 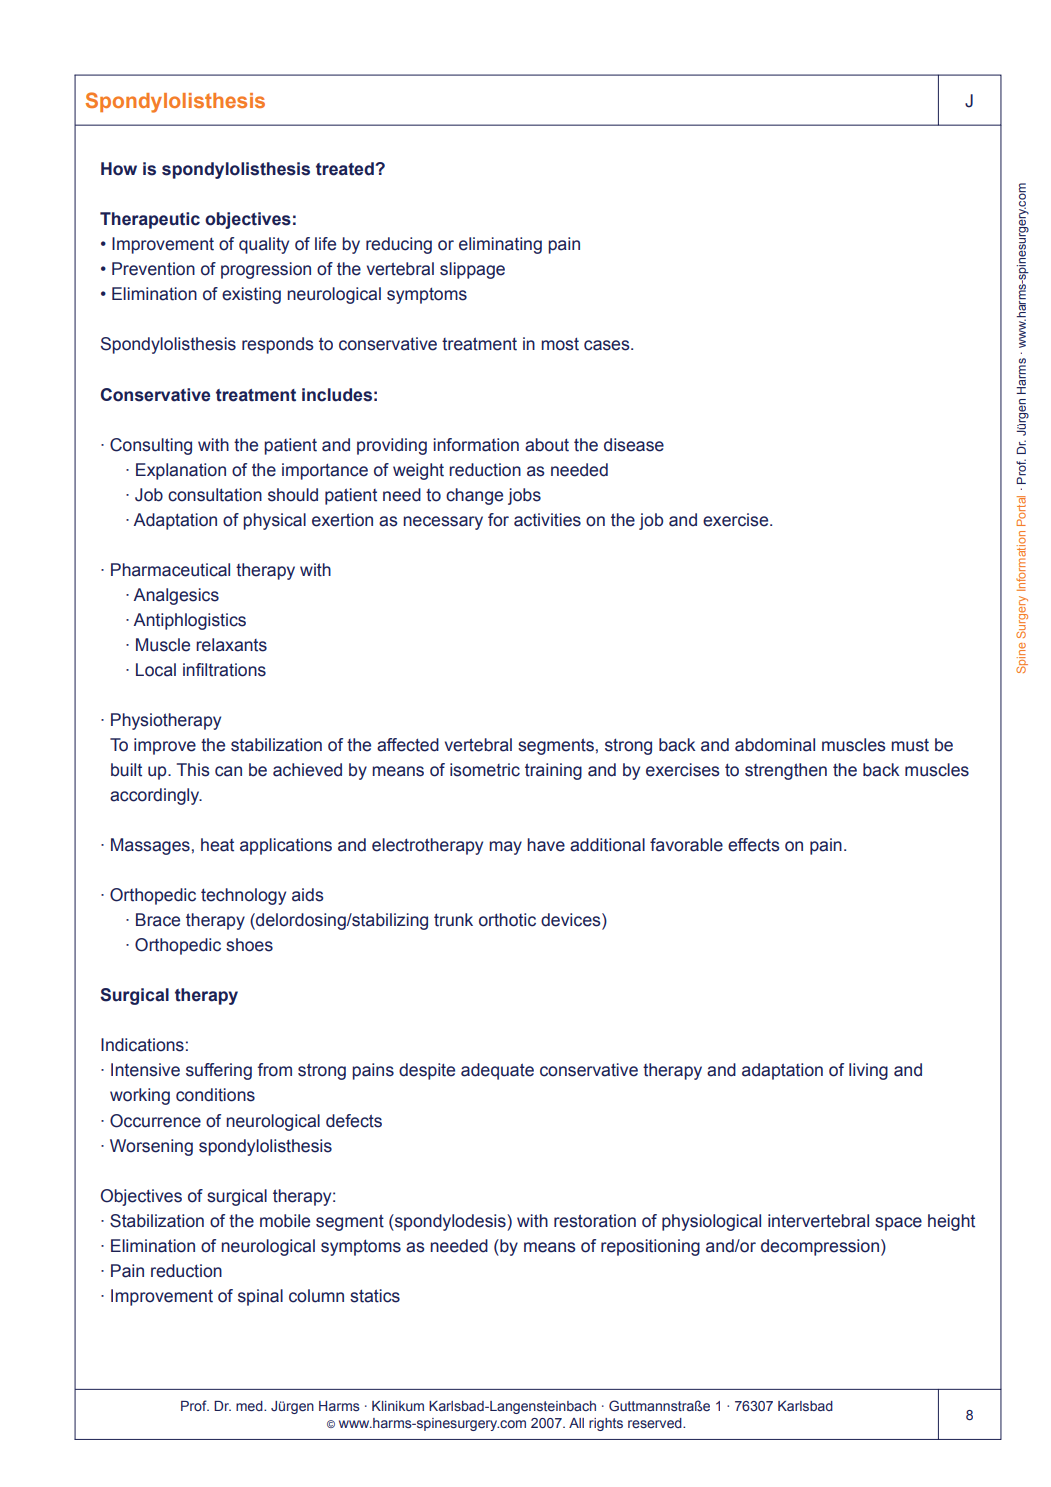 What do you see at coordinates (608, 345) in the screenshot?
I see `cases` at bounding box center [608, 345].
